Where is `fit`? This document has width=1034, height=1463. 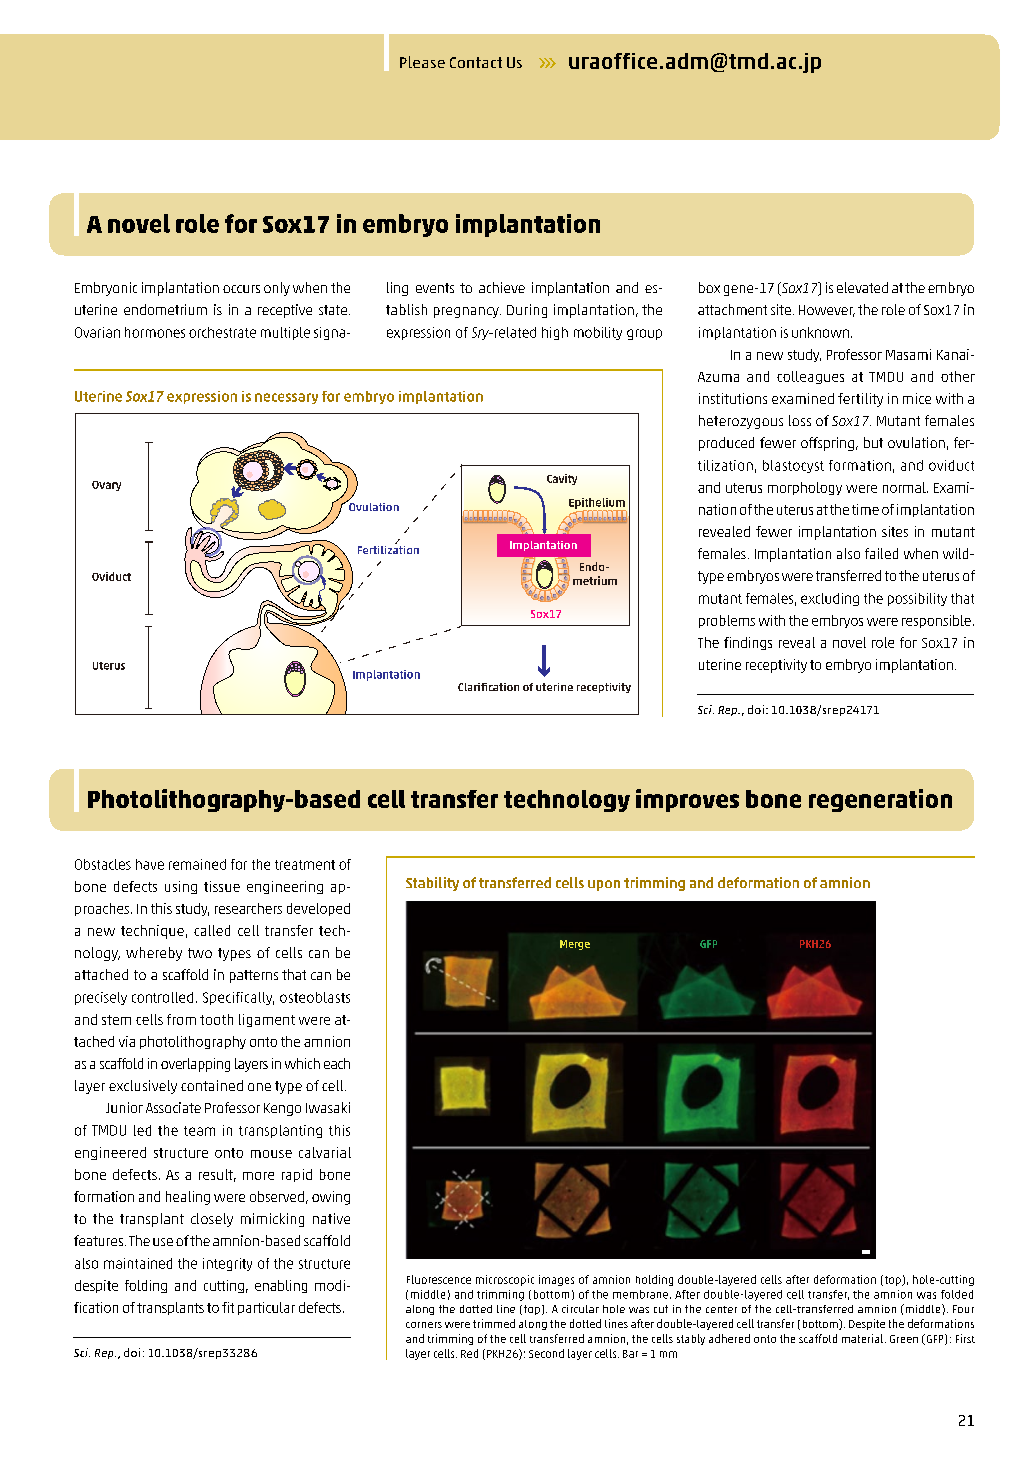 fit is located at coordinates (228, 1307).
